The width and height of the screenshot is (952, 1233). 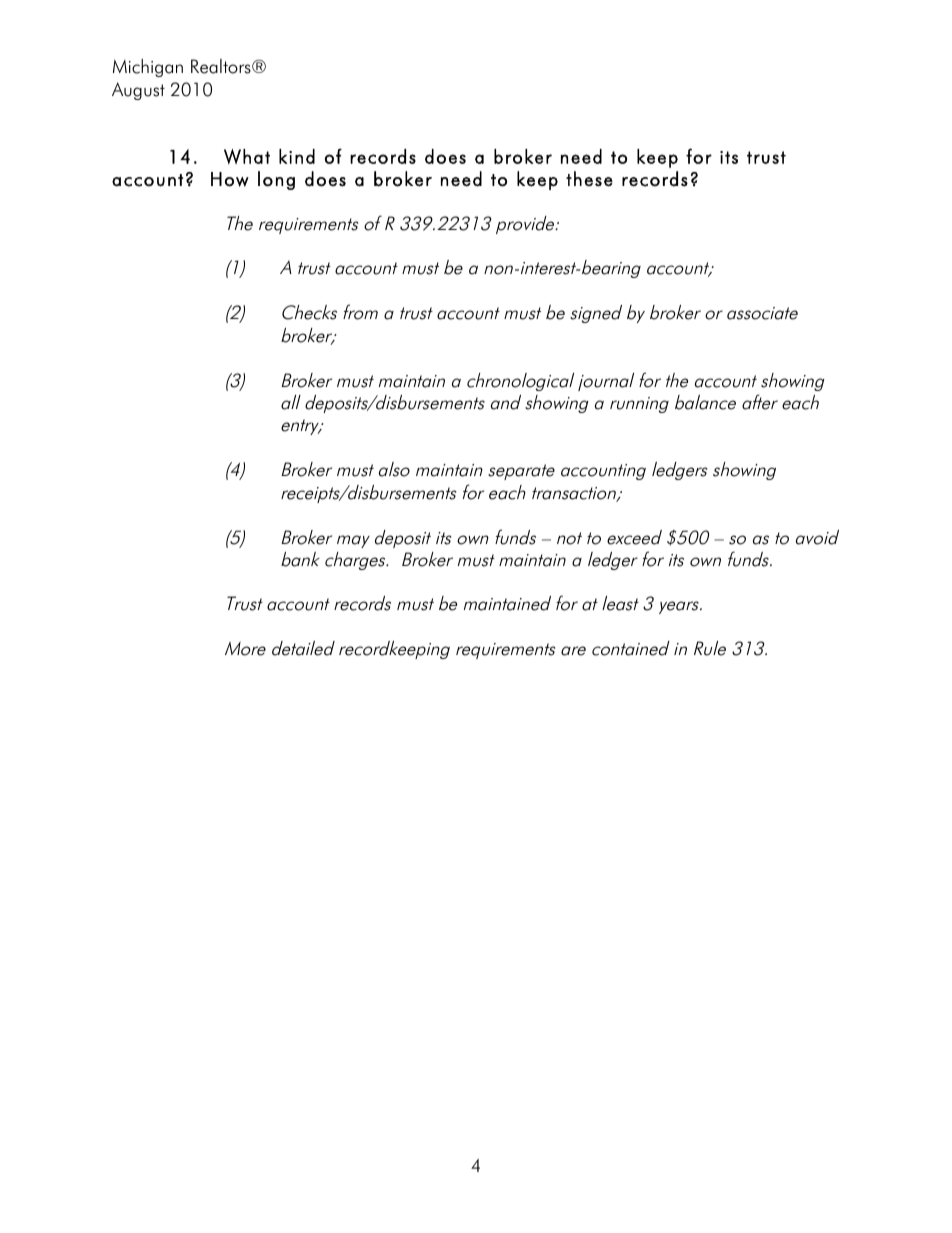 What do you see at coordinates (247, 156) in the screenshot?
I see `What` at bounding box center [247, 156].
